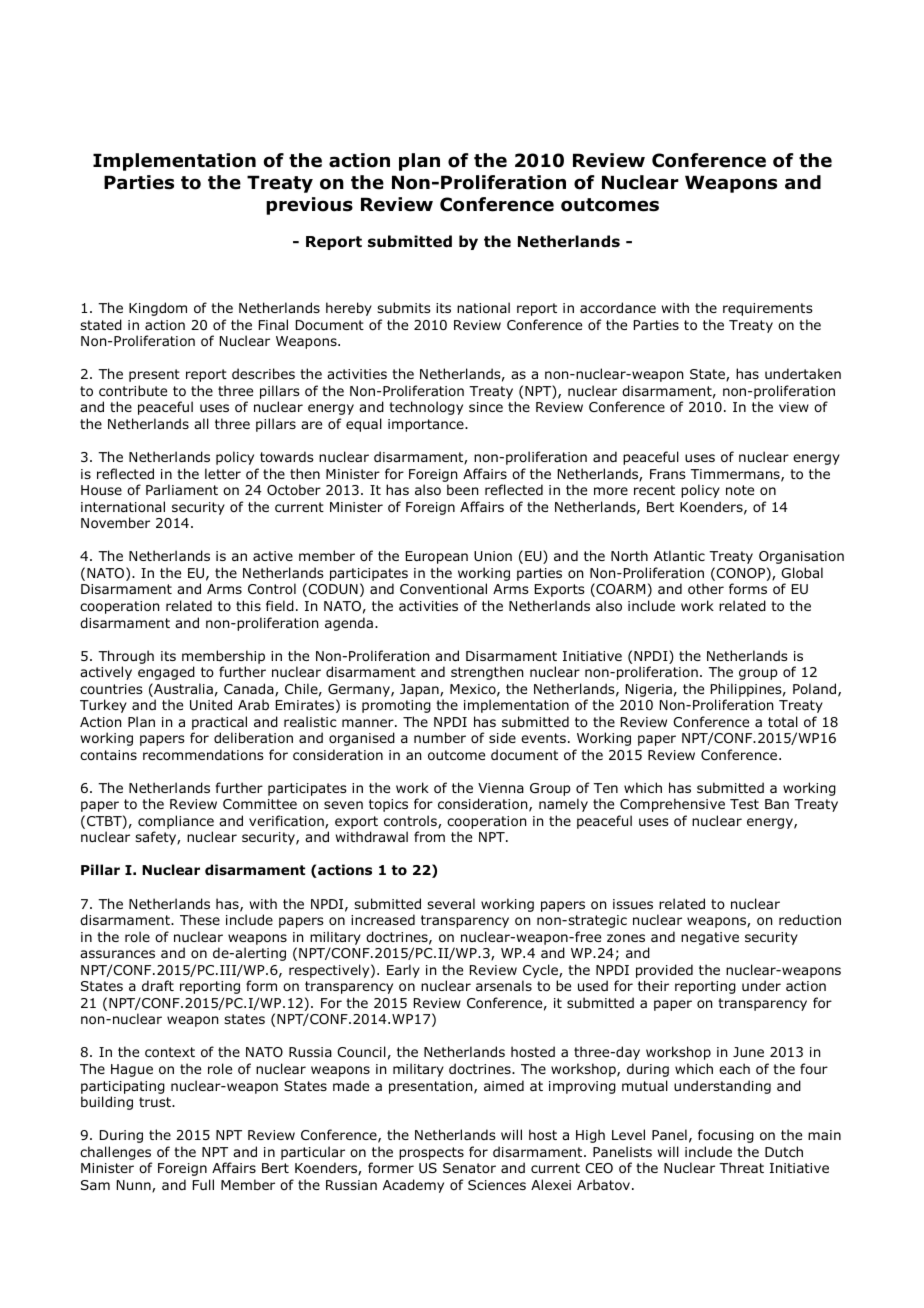 The image size is (924, 1308). Describe the element at coordinates (783, 722) in the page. I see `total` at that location.
